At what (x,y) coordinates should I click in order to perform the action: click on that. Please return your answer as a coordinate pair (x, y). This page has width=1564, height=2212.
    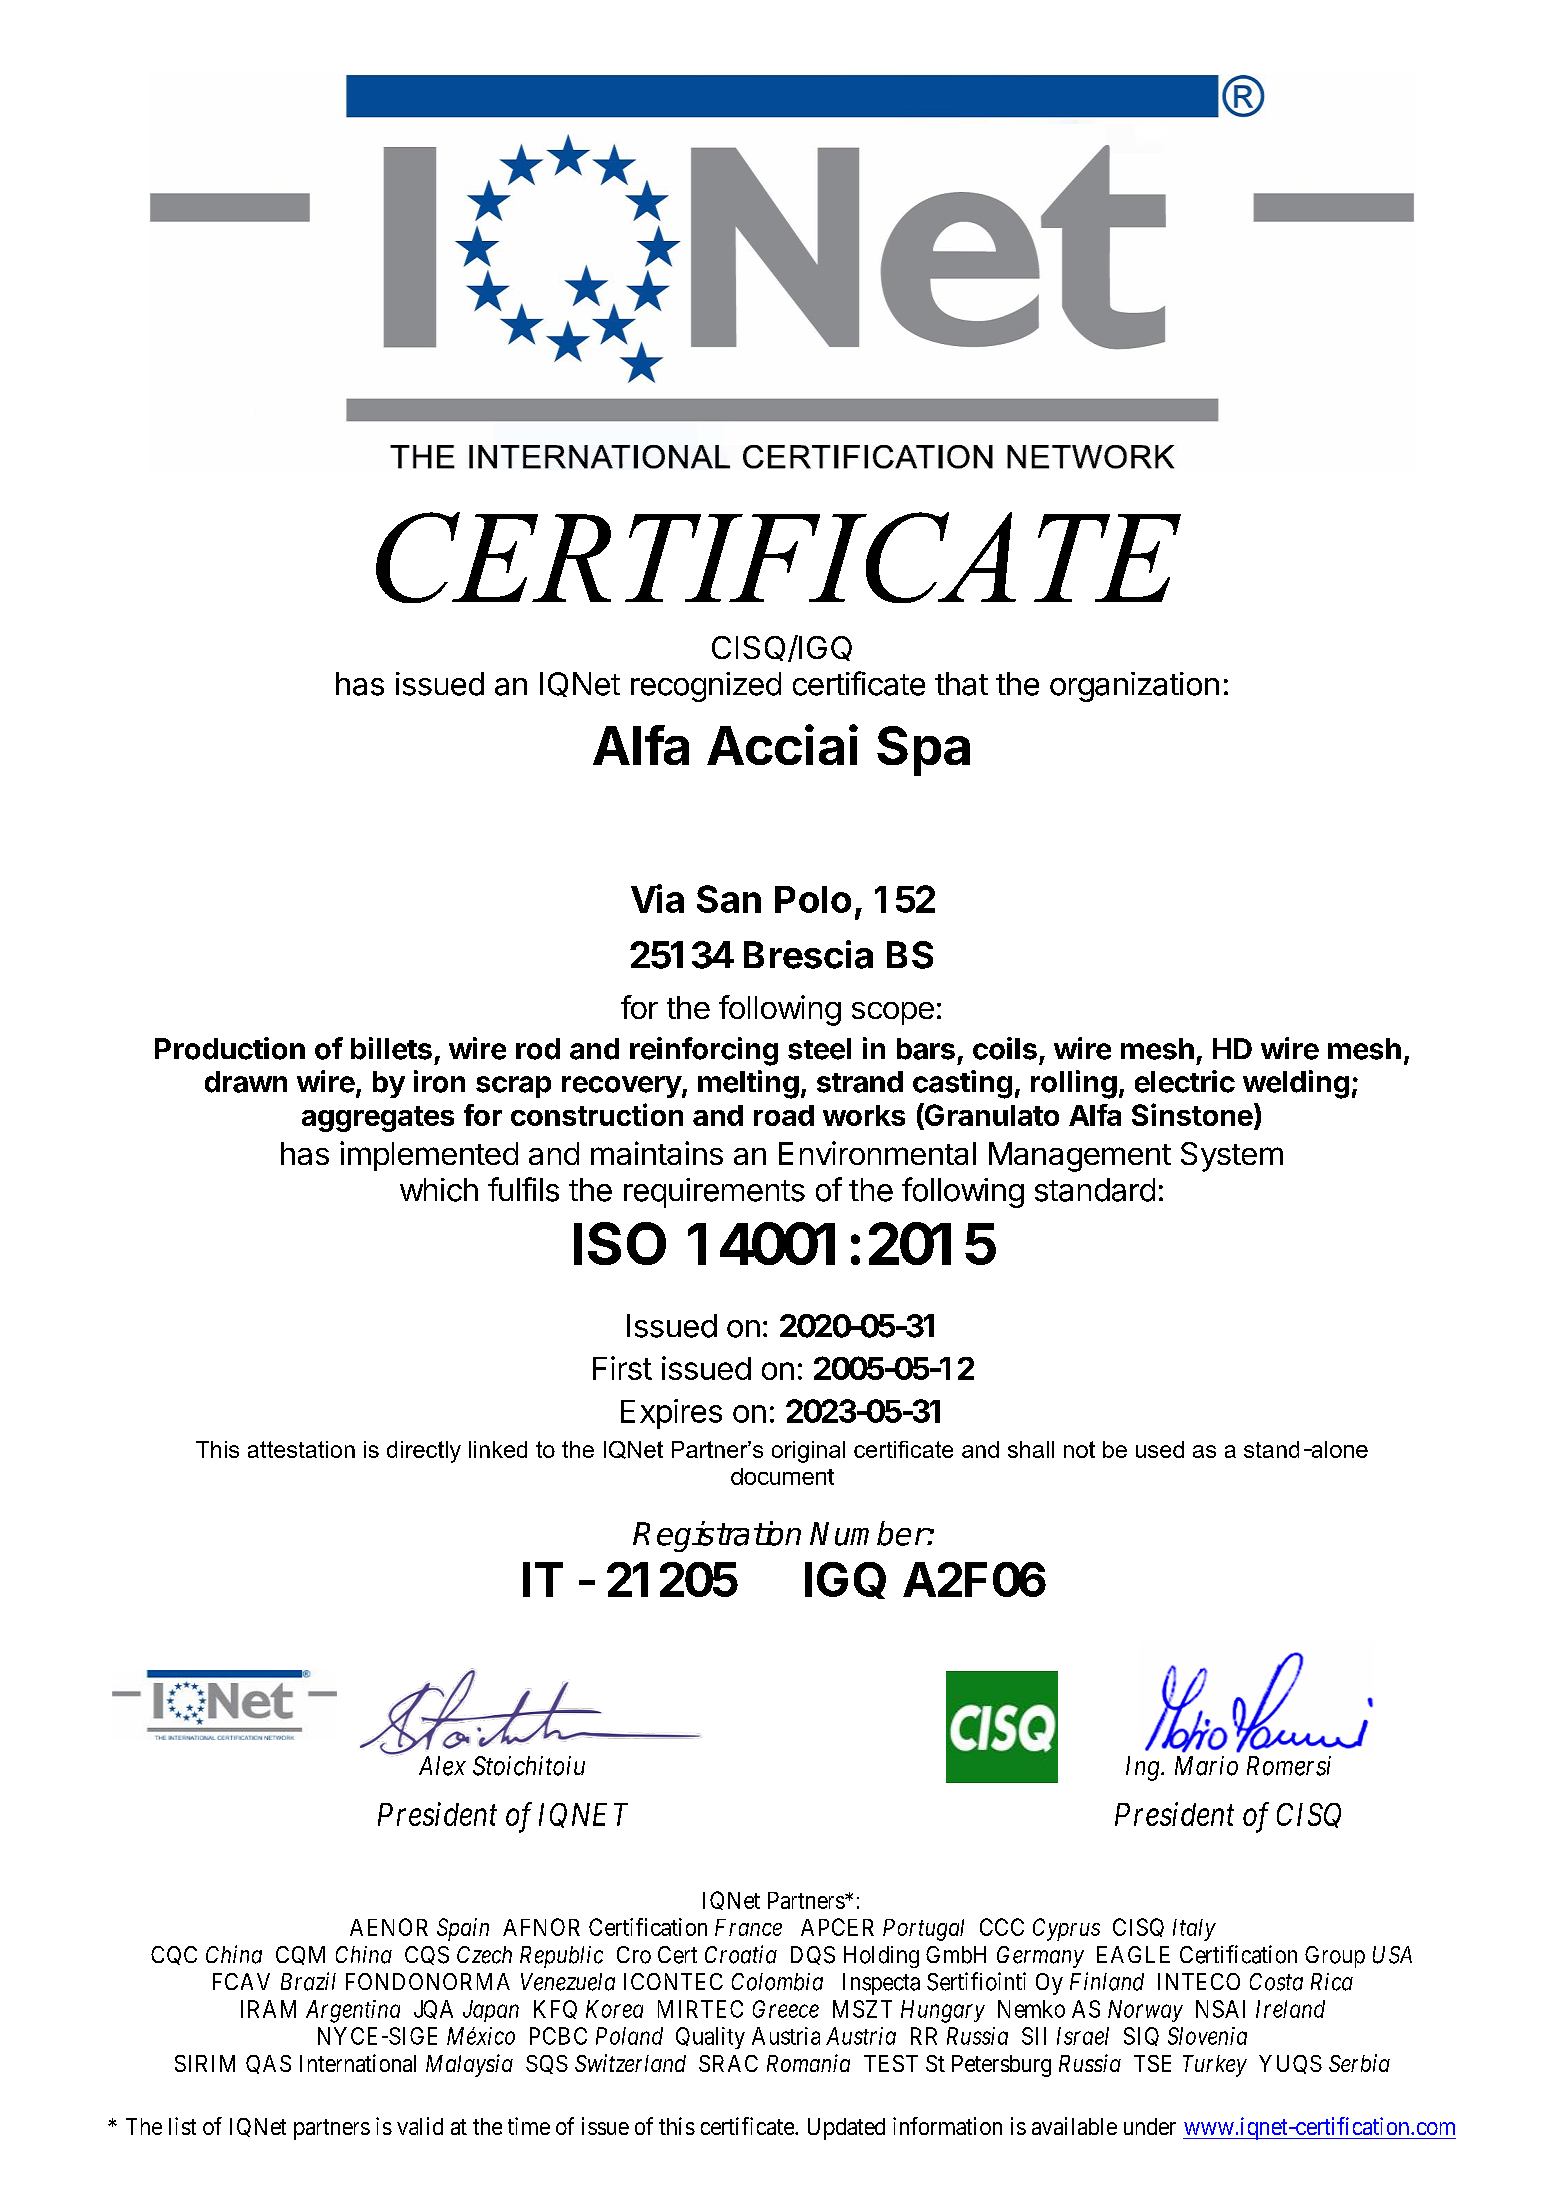
    Looking at the image, I should click on (961, 684).
